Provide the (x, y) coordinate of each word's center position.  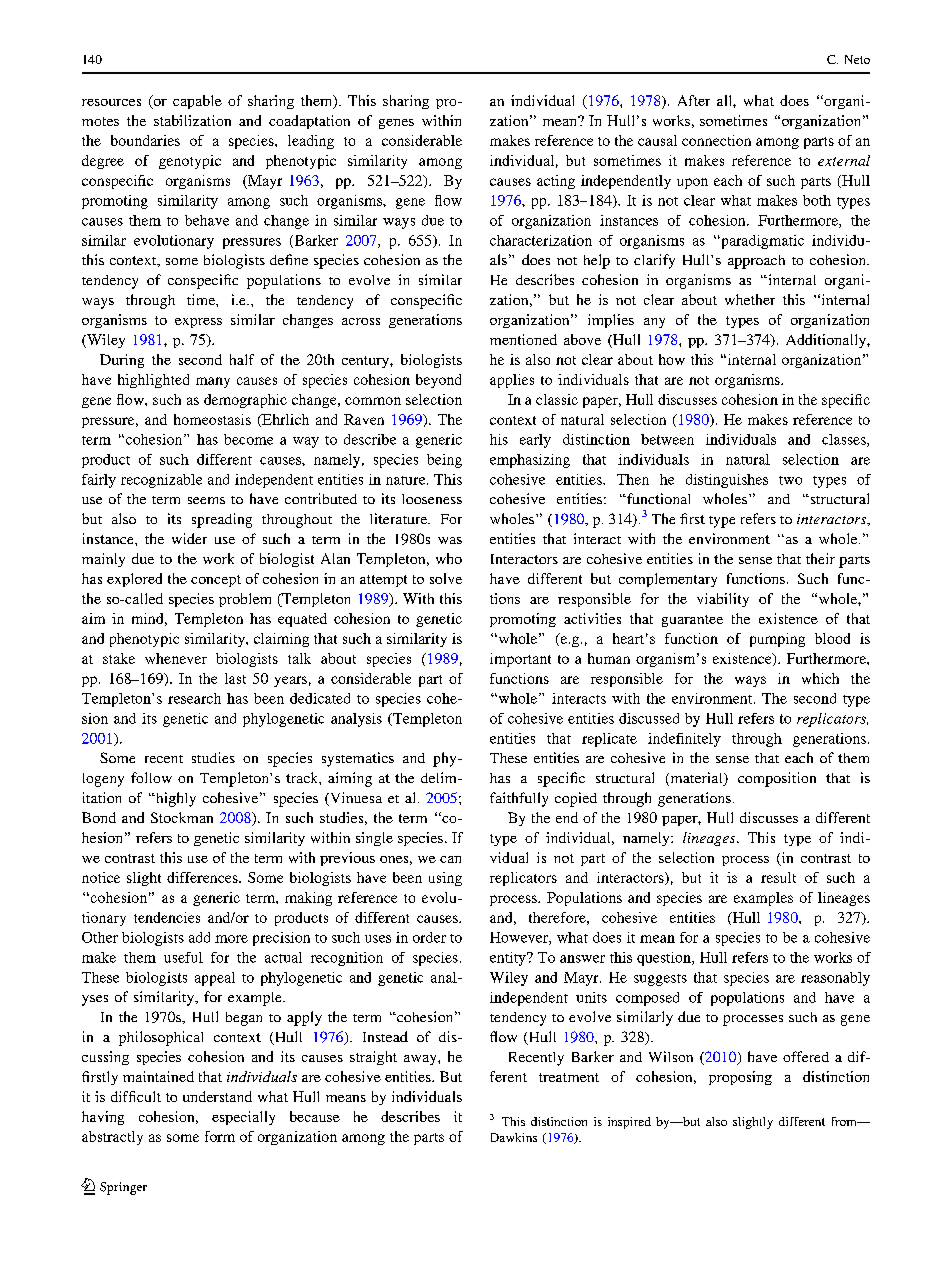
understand (217, 1096)
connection (716, 140)
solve (446, 578)
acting (556, 182)
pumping (777, 640)
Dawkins (514, 1137)
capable (197, 102)
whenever (176, 658)
